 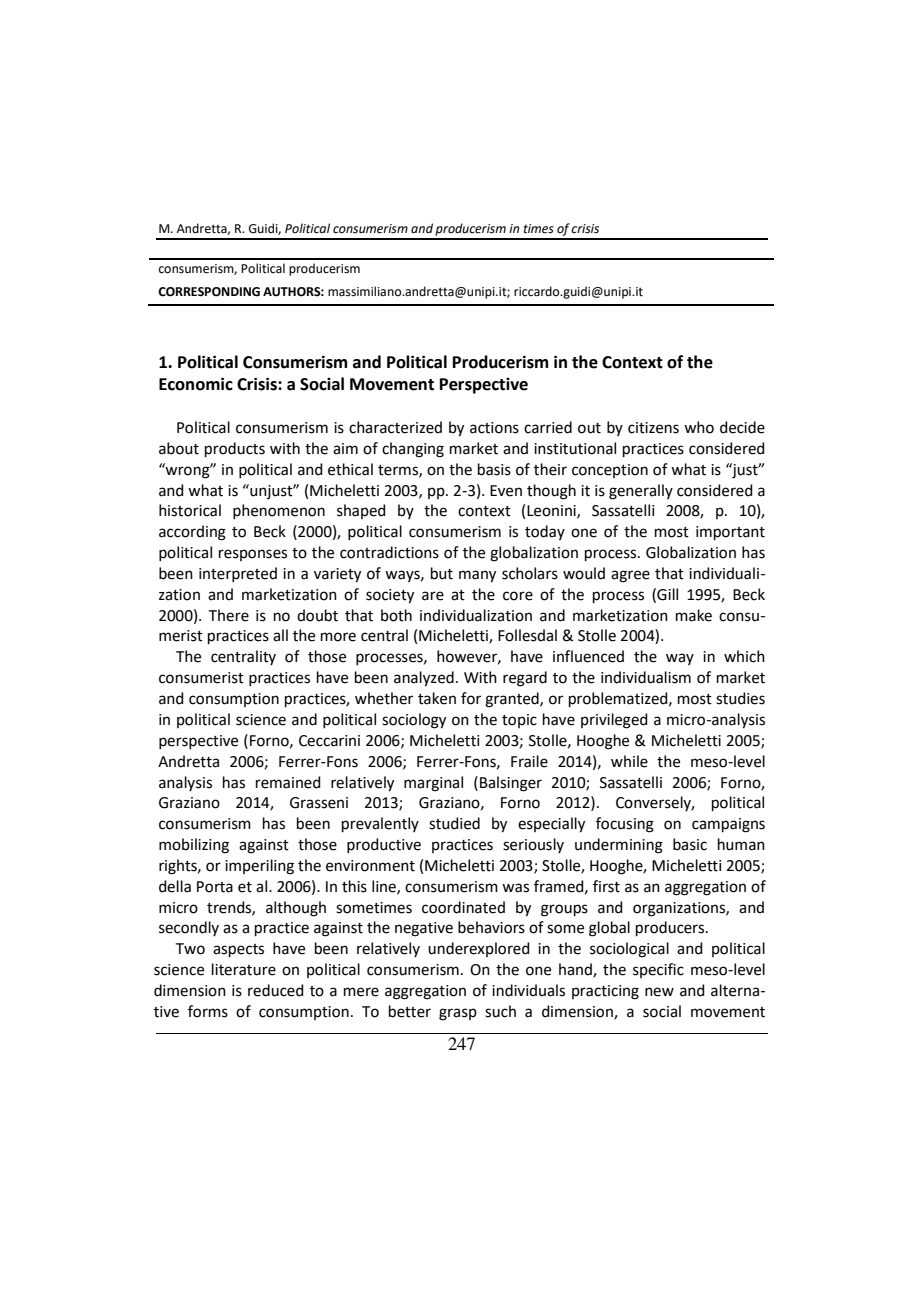 What do you see at coordinates (276, 990) in the screenshot?
I see `reduced` at bounding box center [276, 990].
